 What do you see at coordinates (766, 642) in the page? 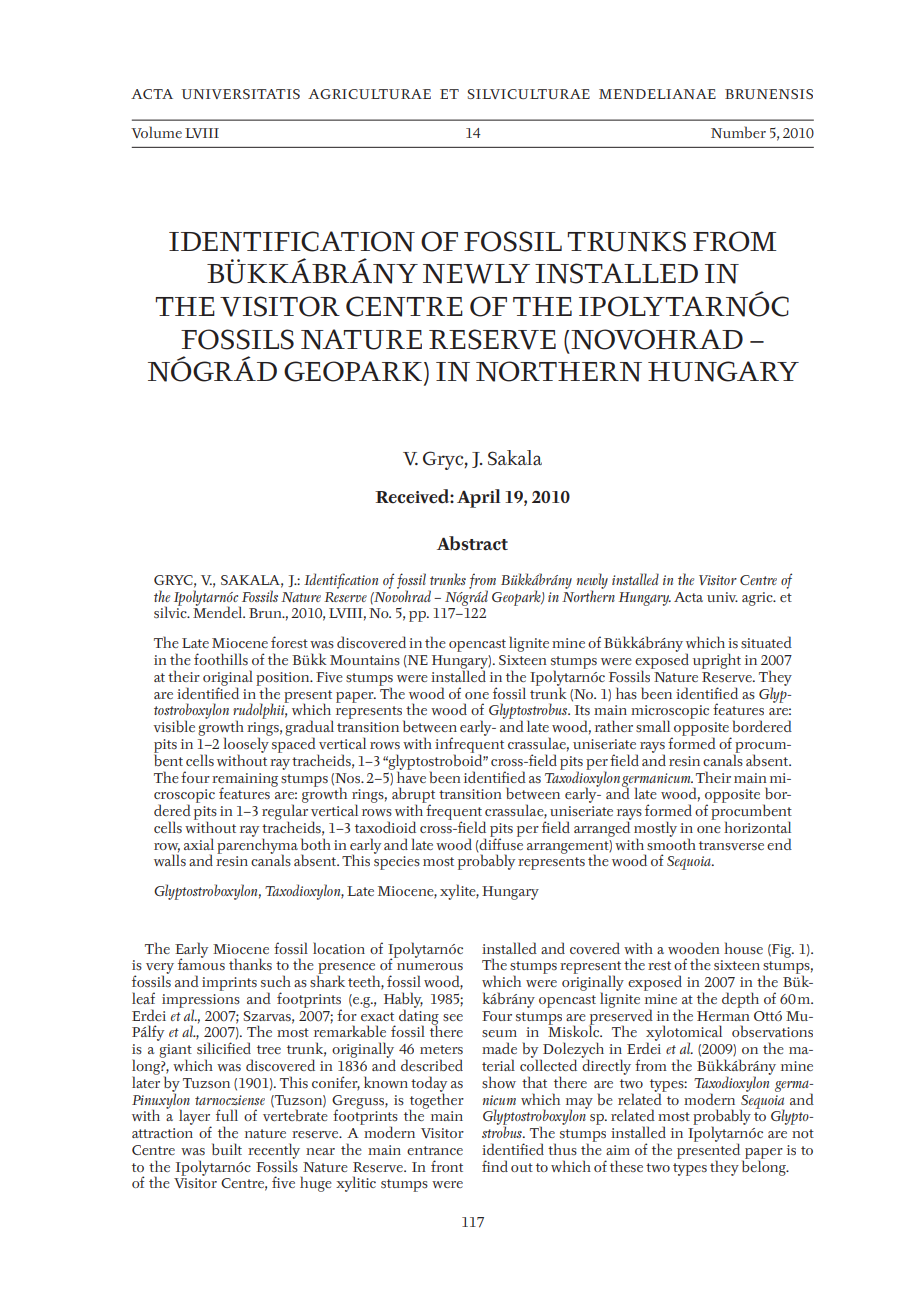
I see `situated` at bounding box center [766, 642].
